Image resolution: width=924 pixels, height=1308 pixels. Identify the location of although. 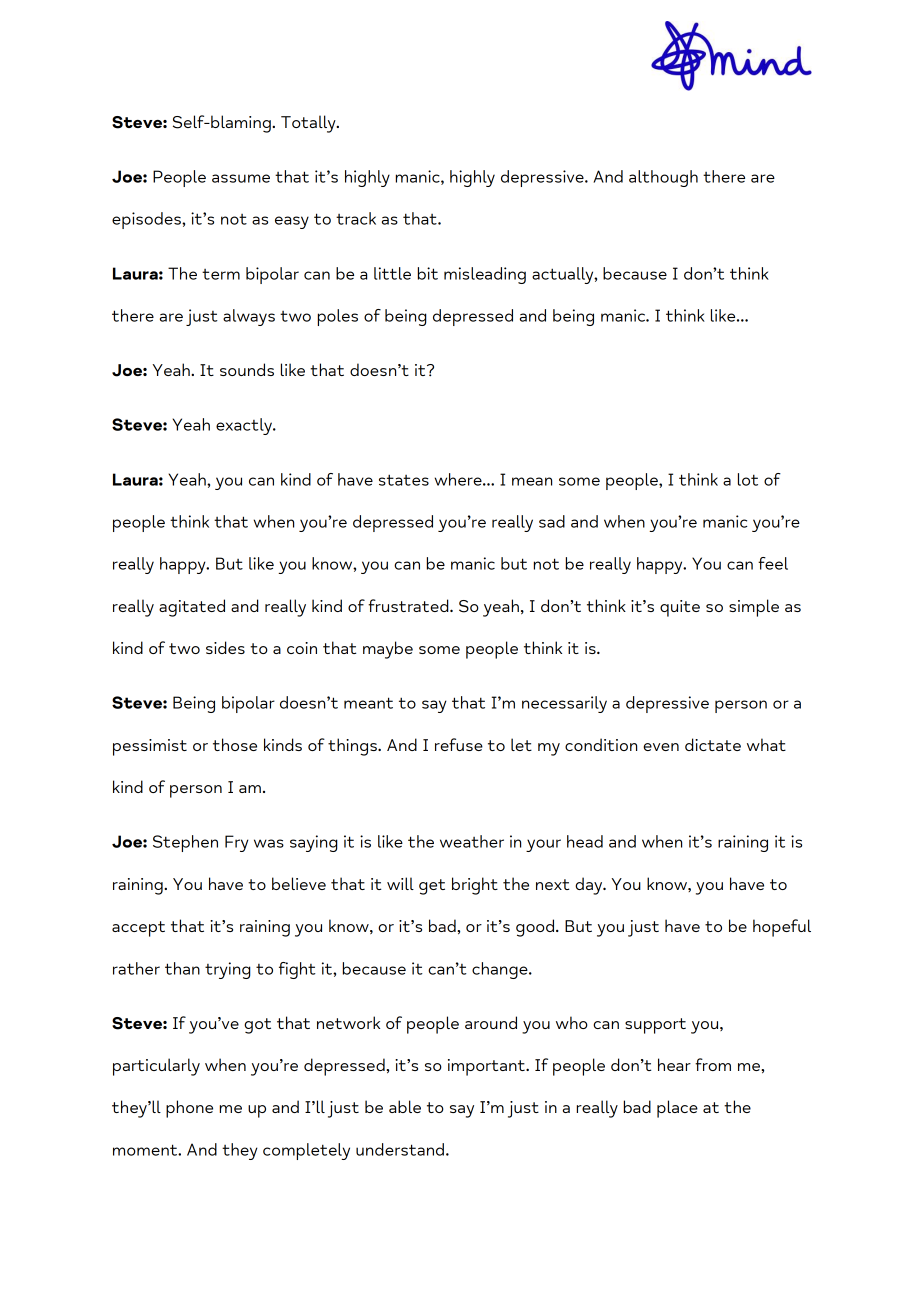
(663, 178).
